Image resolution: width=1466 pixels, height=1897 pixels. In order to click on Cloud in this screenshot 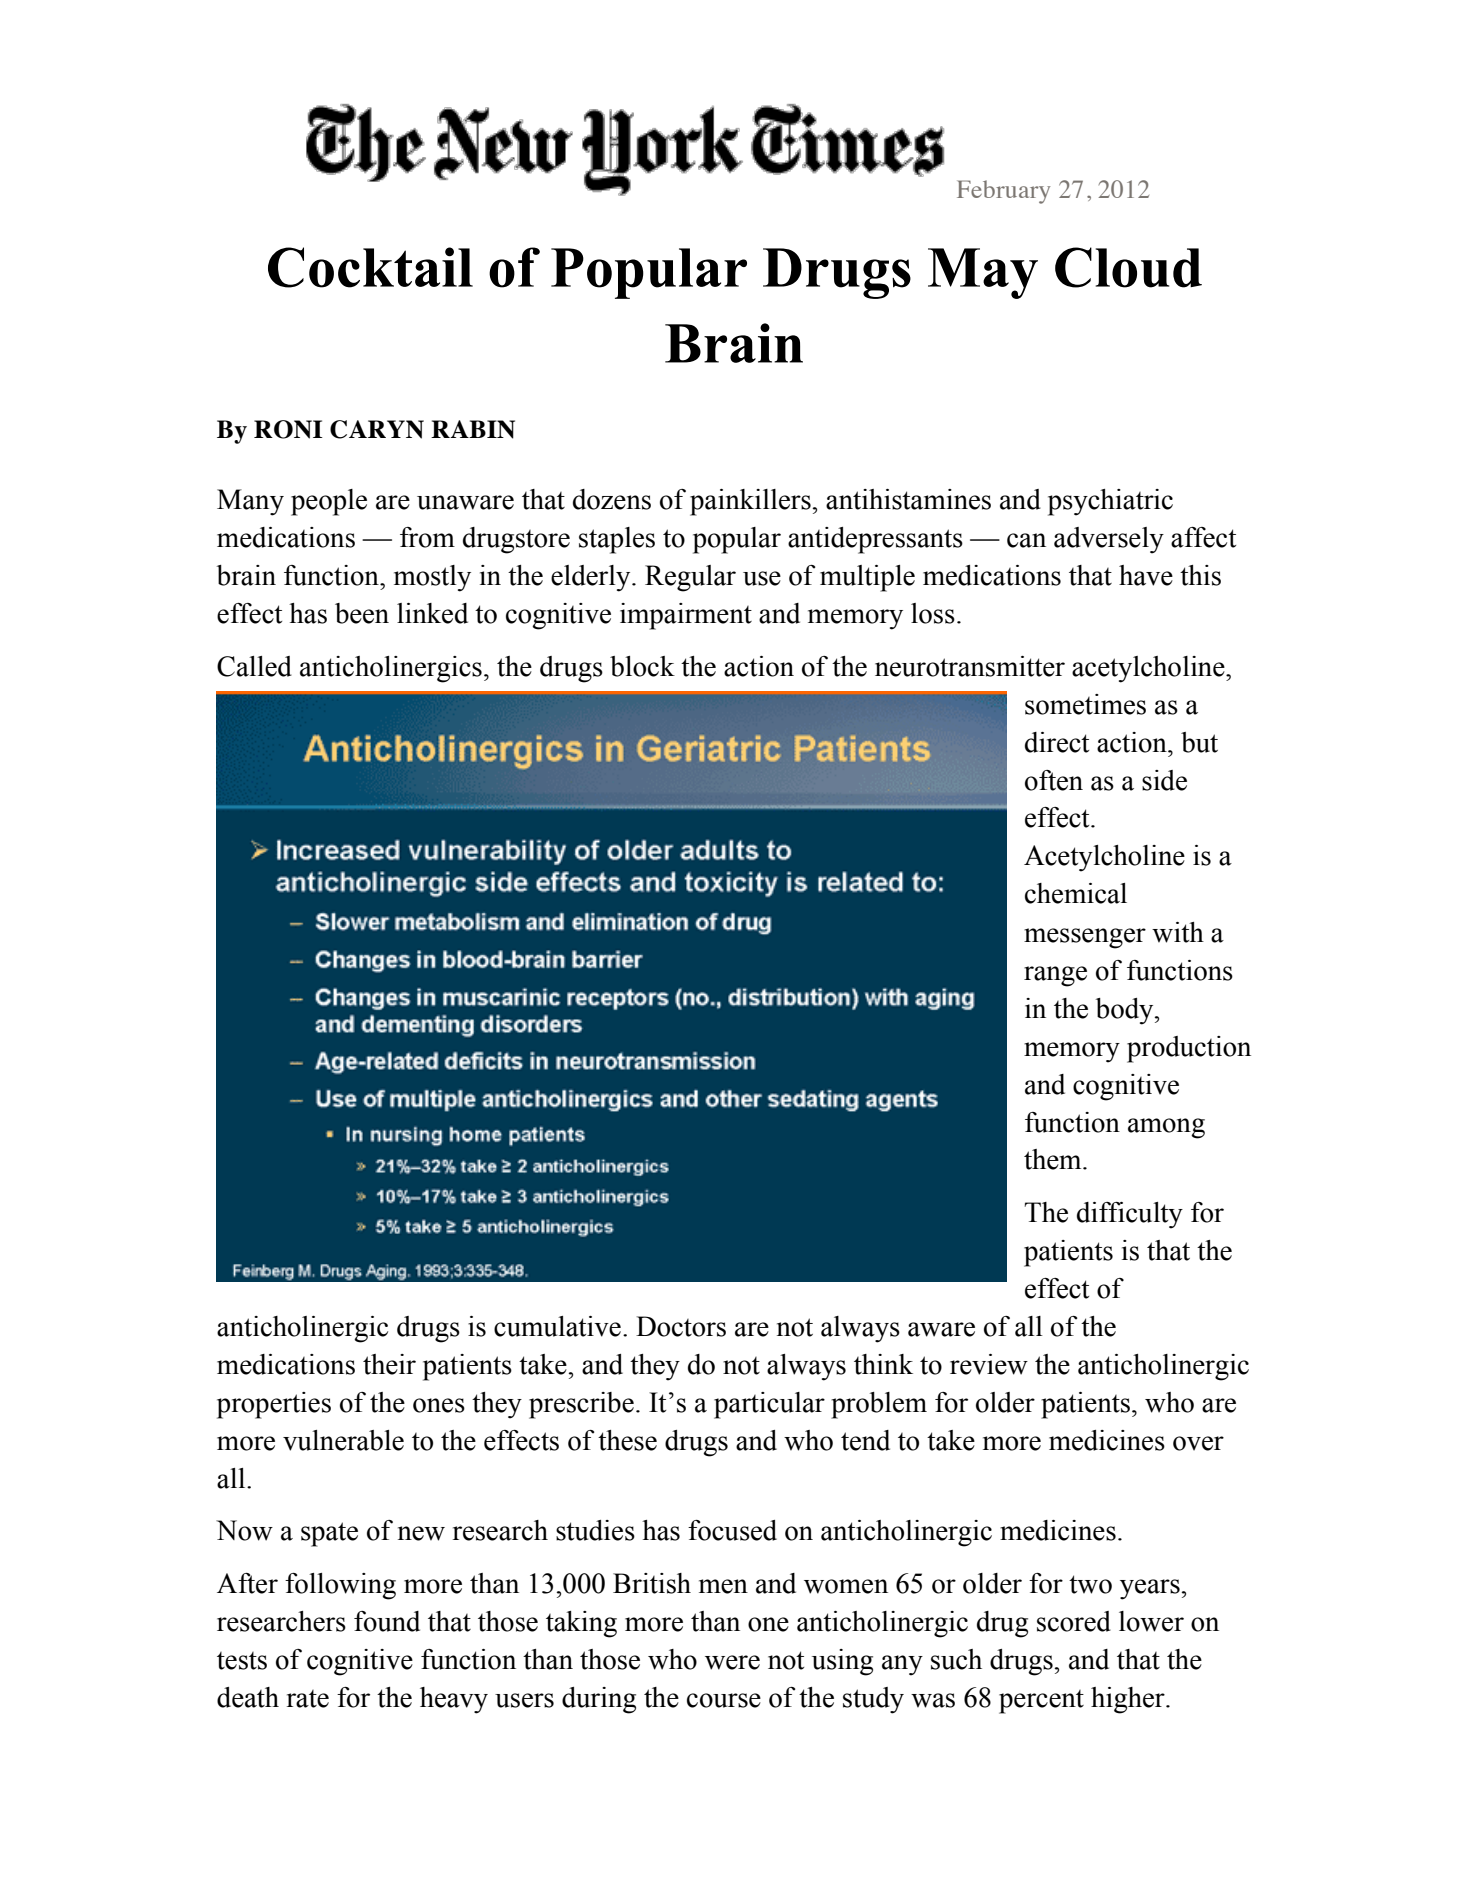, I will do `click(1128, 267)`.
